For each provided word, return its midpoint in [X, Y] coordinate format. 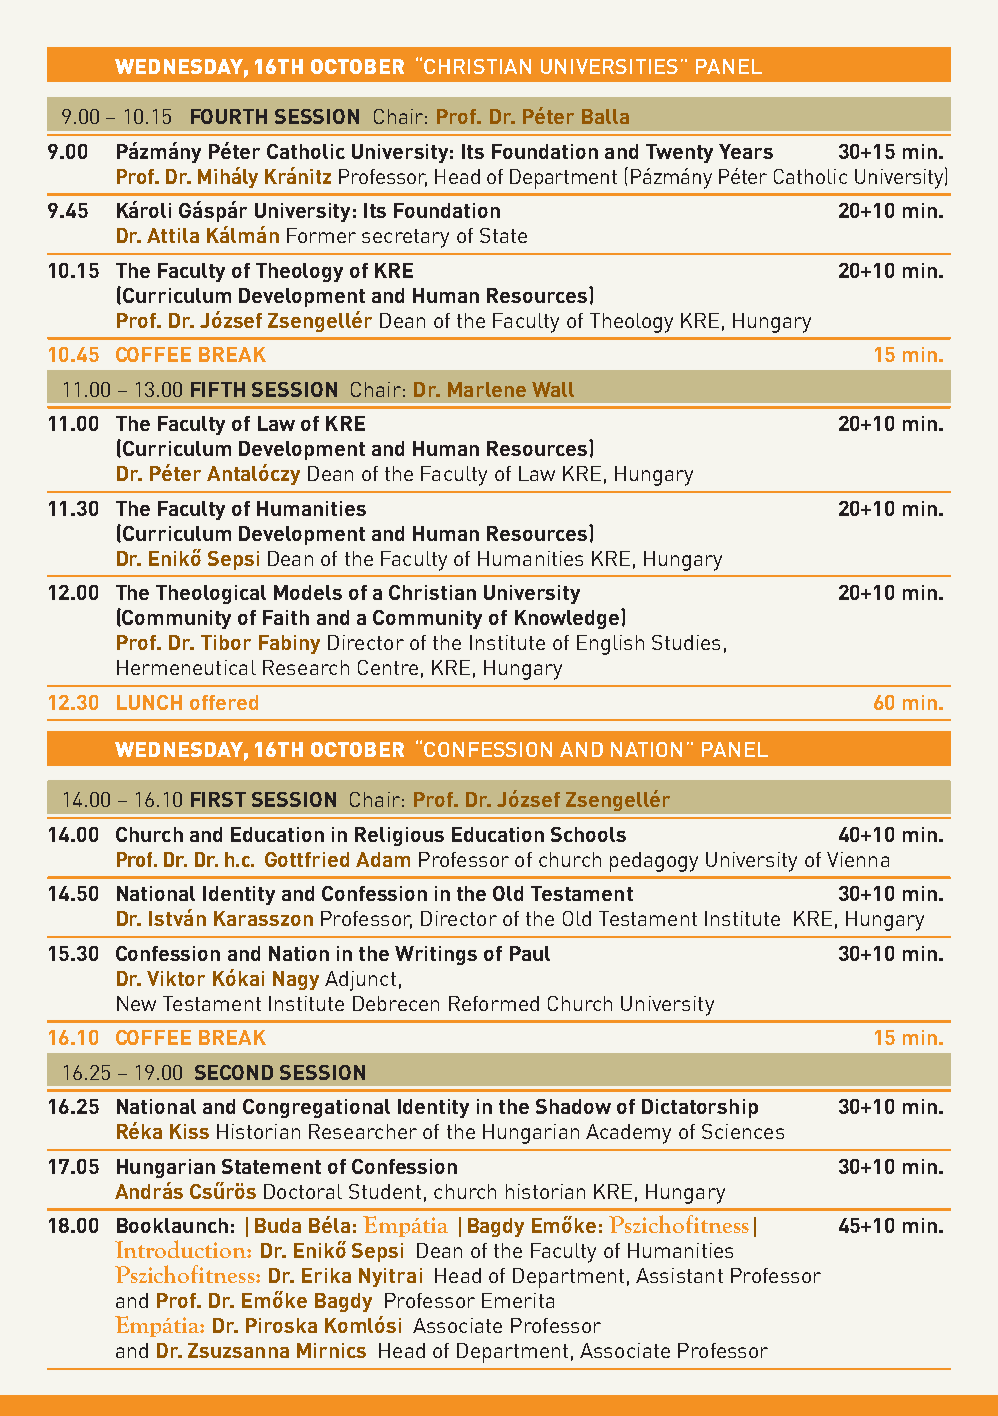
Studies [686, 642]
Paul [530, 953]
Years [746, 151]
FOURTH [229, 116]
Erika [326, 1275]
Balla [605, 116]
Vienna [858, 859]
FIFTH [218, 389]
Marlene [487, 389]
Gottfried [307, 859]
